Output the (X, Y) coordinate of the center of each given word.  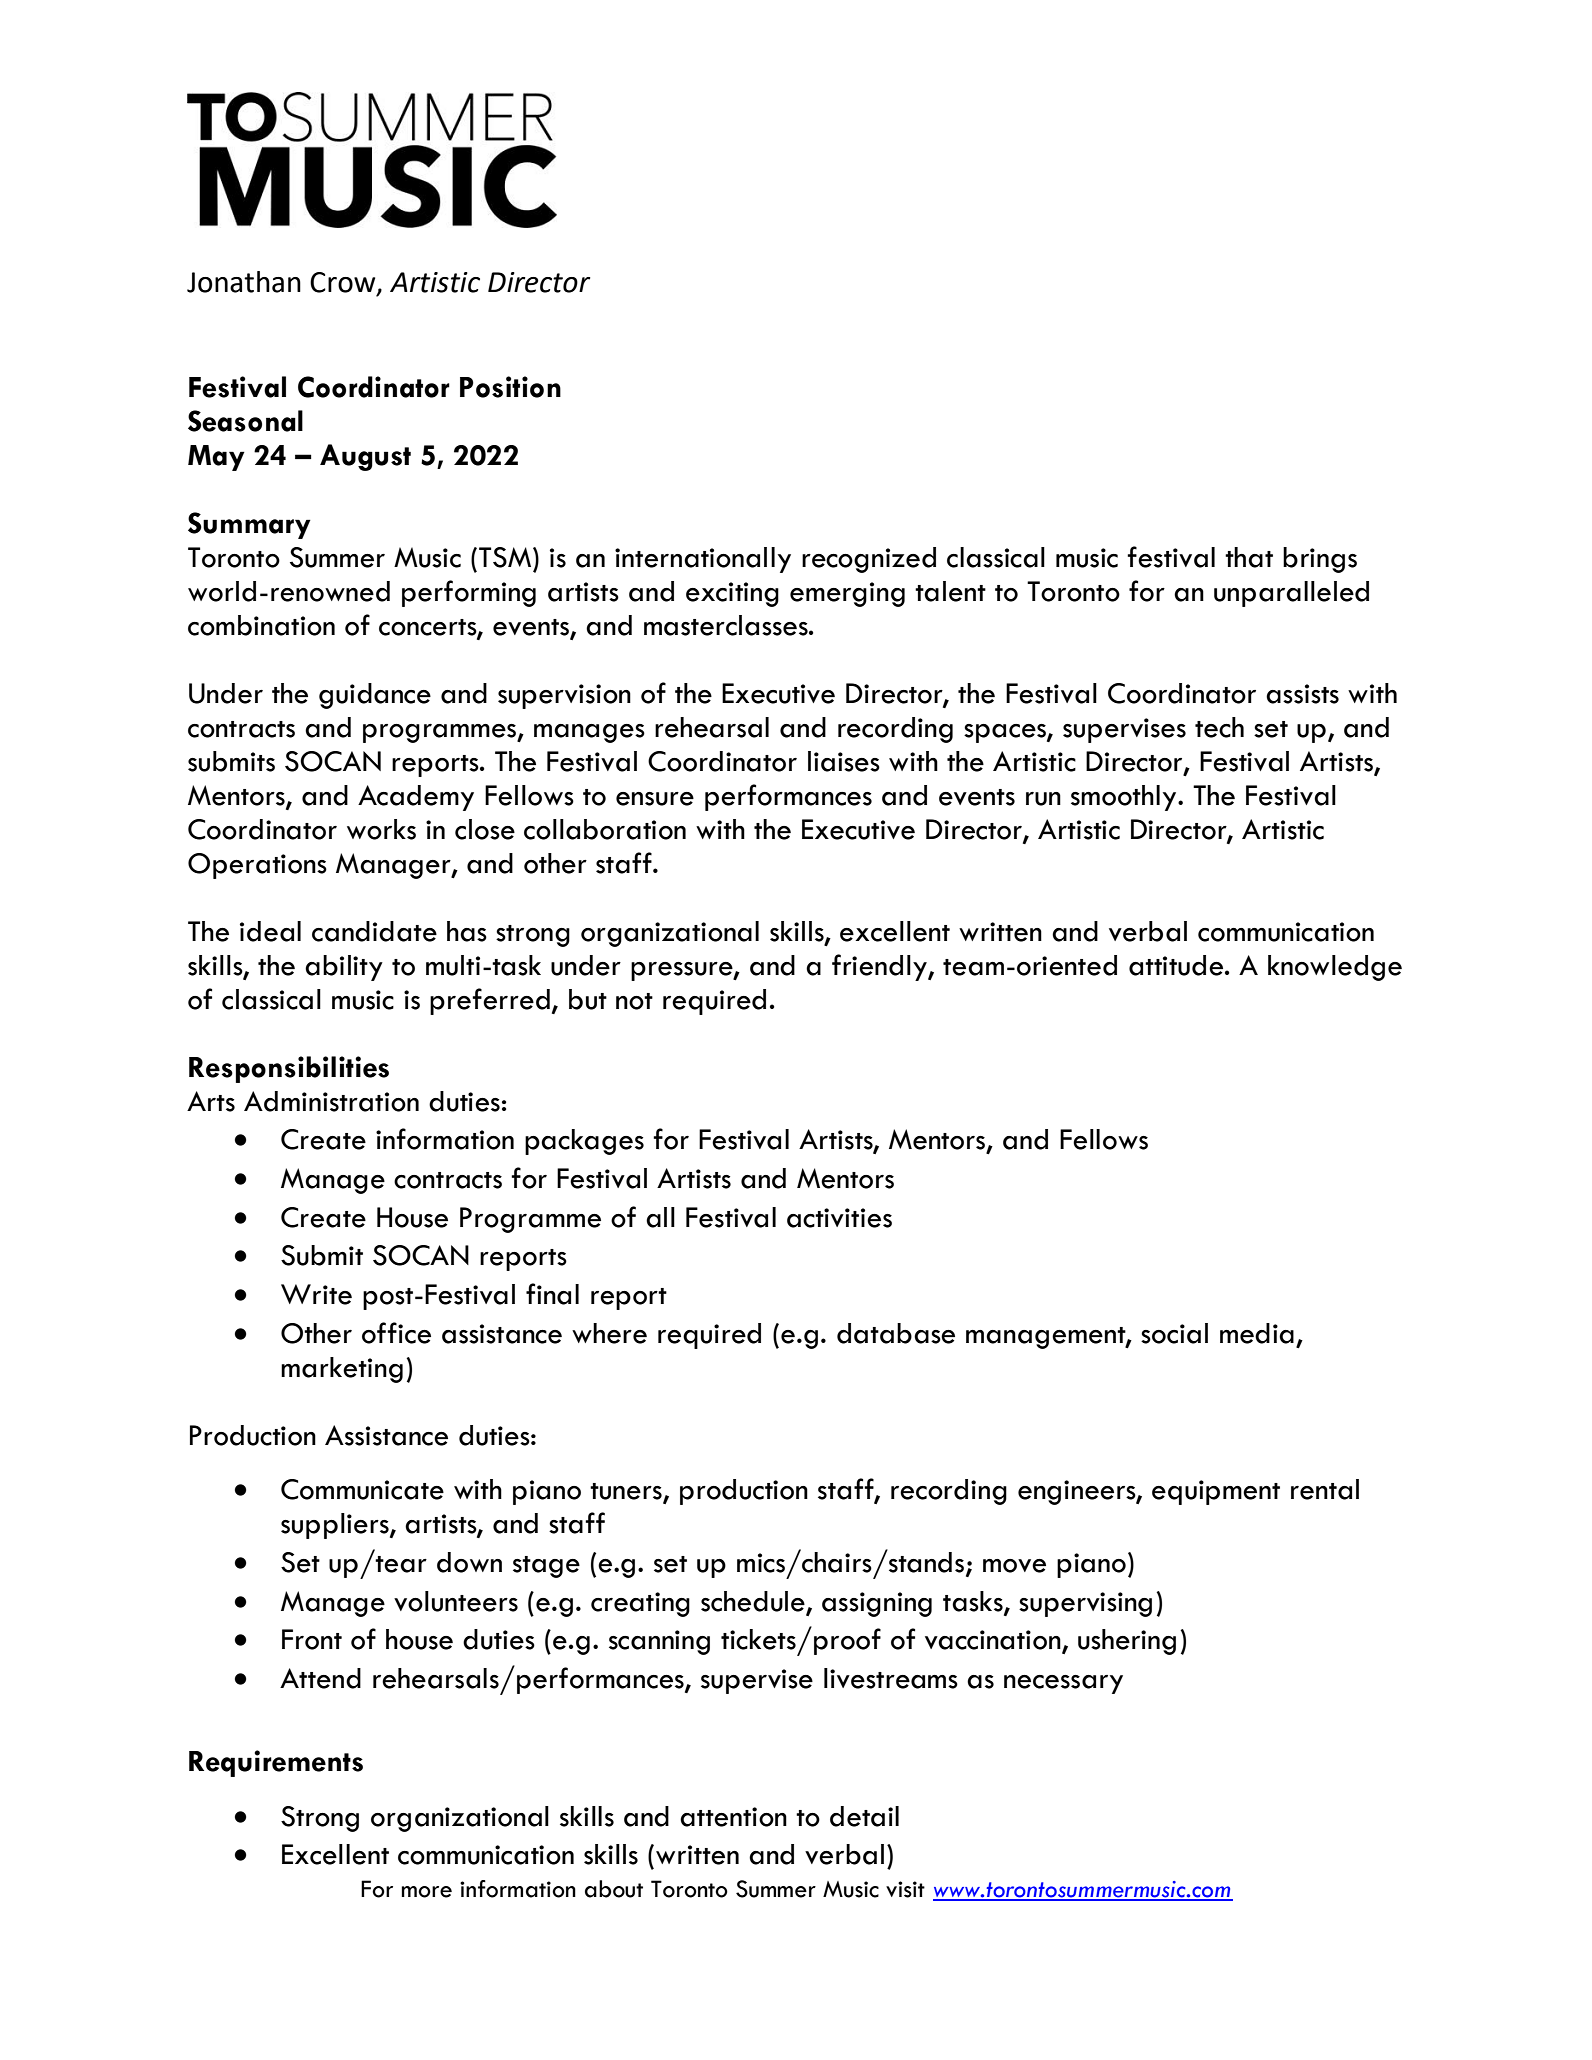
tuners (627, 1492)
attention (733, 1817)
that (1249, 557)
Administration (331, 1101)
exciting (732, 594)
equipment (1216, 1492)
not (634, 1001)
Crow (344, 283)
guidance (375, 696)
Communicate (362, 1489)
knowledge (1335, 968)
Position (510, 387)
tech (1219, 727)
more (426, 1892)
